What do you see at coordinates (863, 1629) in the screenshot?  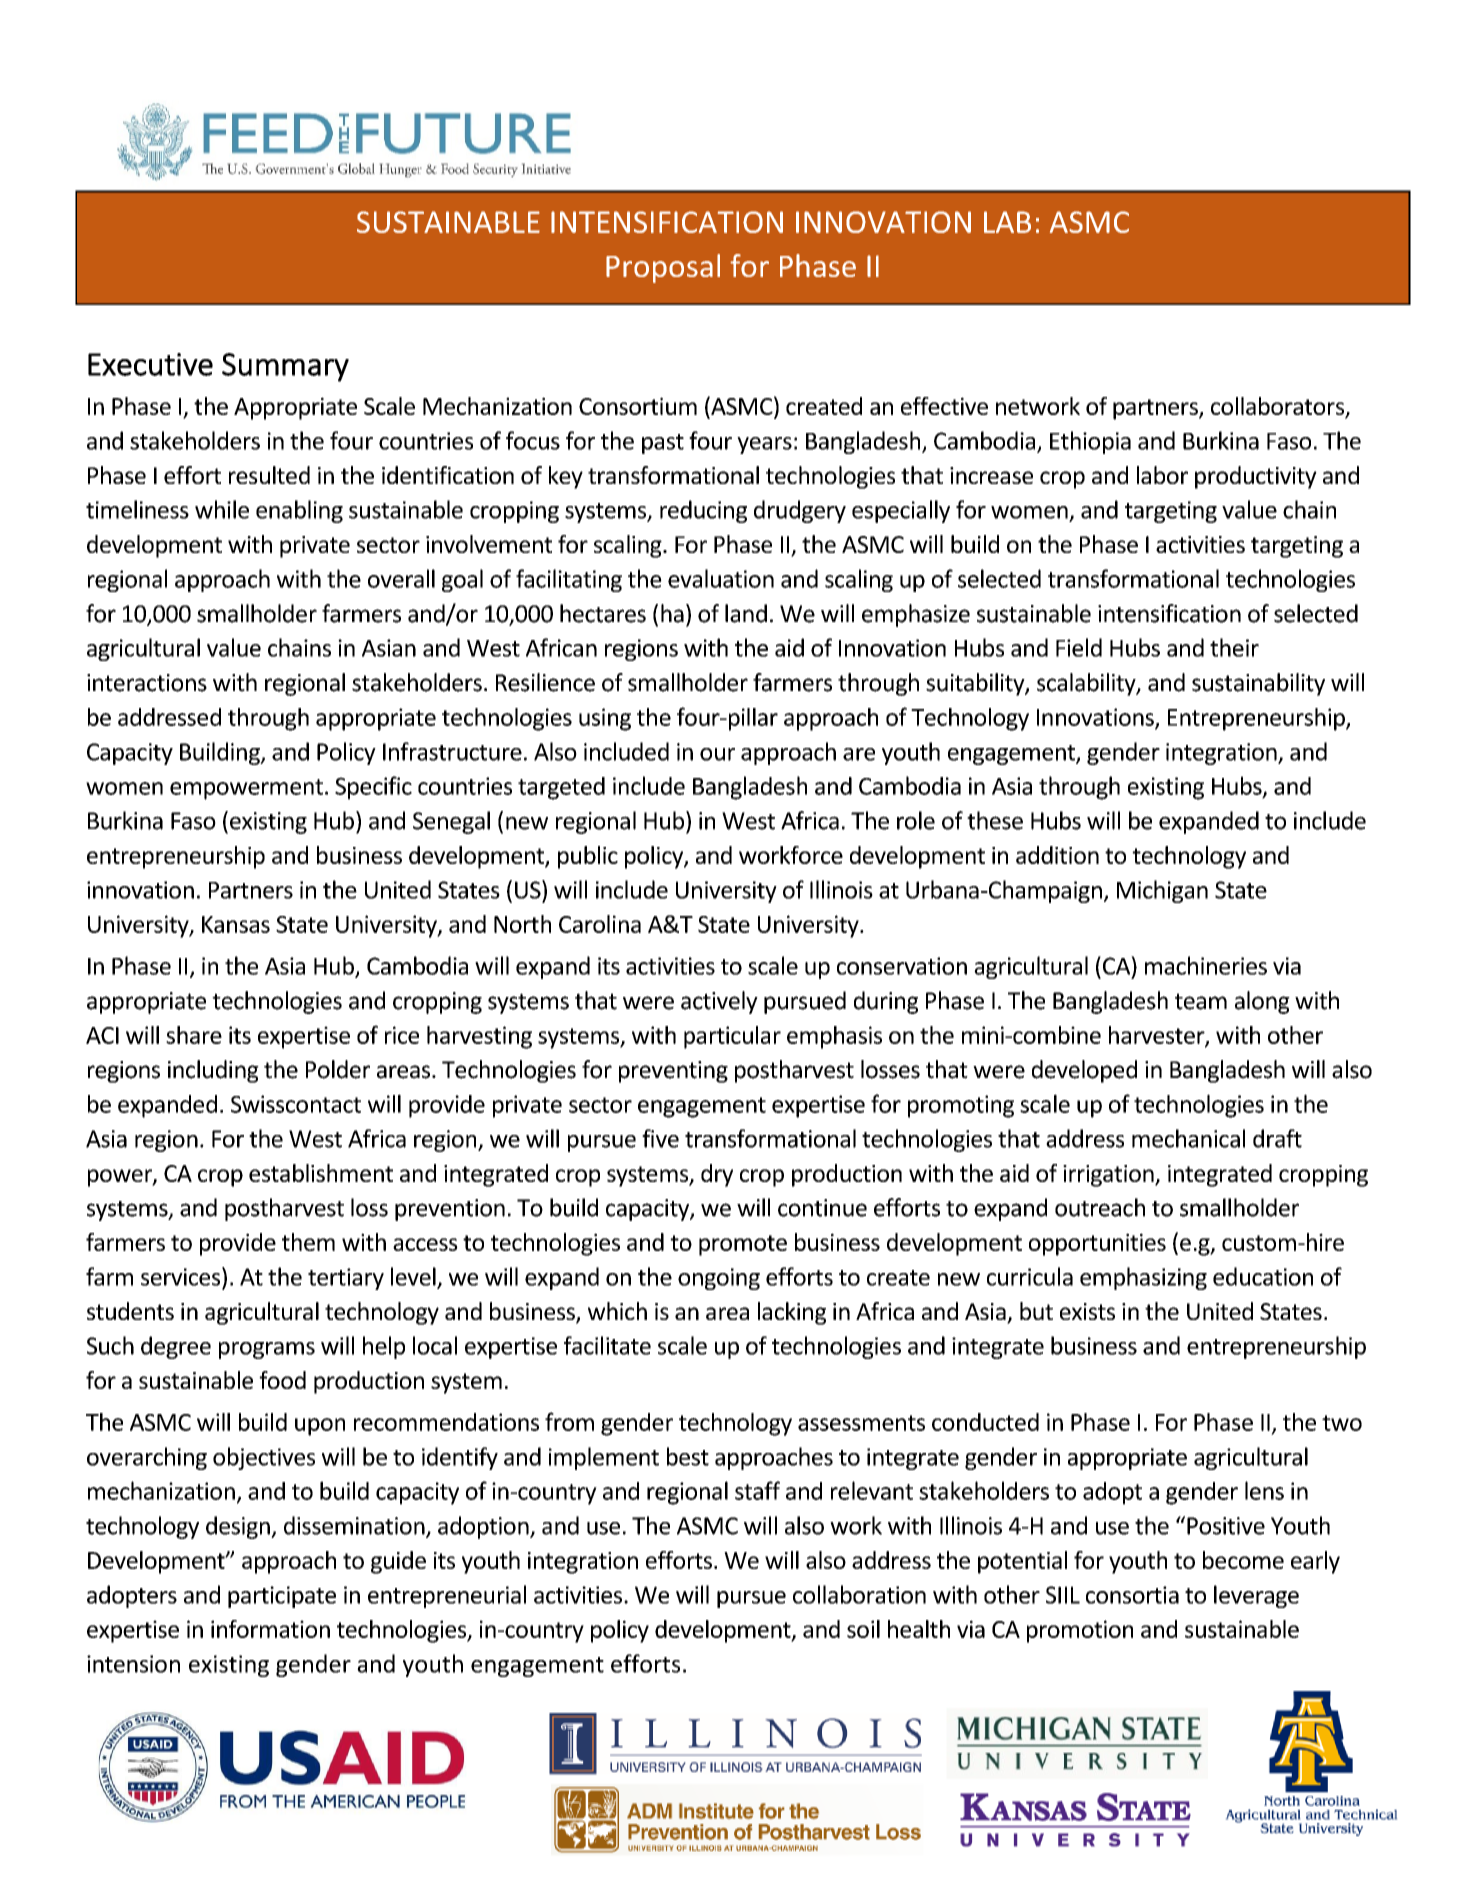 I see `soil` at bounding box center [863, 1629].
